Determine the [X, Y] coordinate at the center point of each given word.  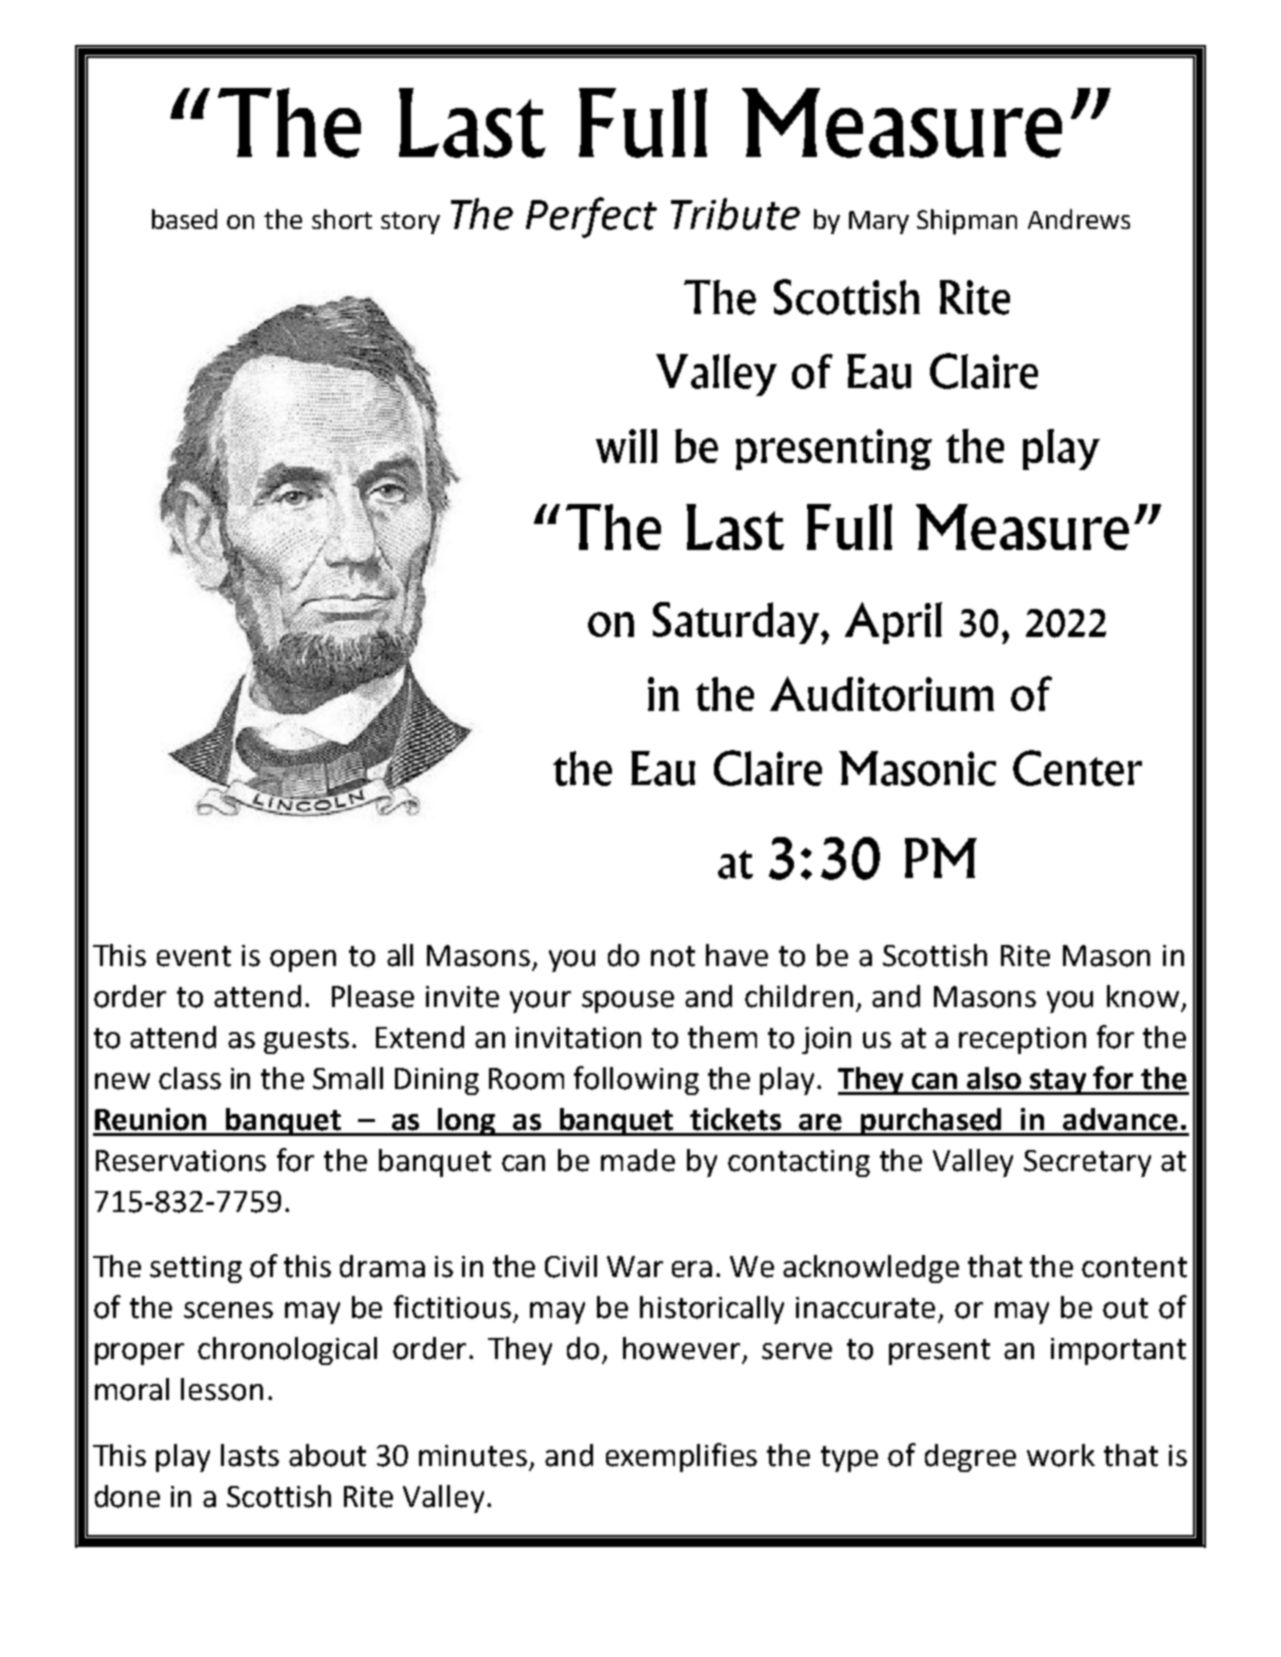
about [327, 1455]
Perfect [591, 217]
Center [1077, 768]
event [194, 956]
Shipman [967, 222]
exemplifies [681, 1457]
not [673, 956]
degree [970, 1458]
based [184, 219]
